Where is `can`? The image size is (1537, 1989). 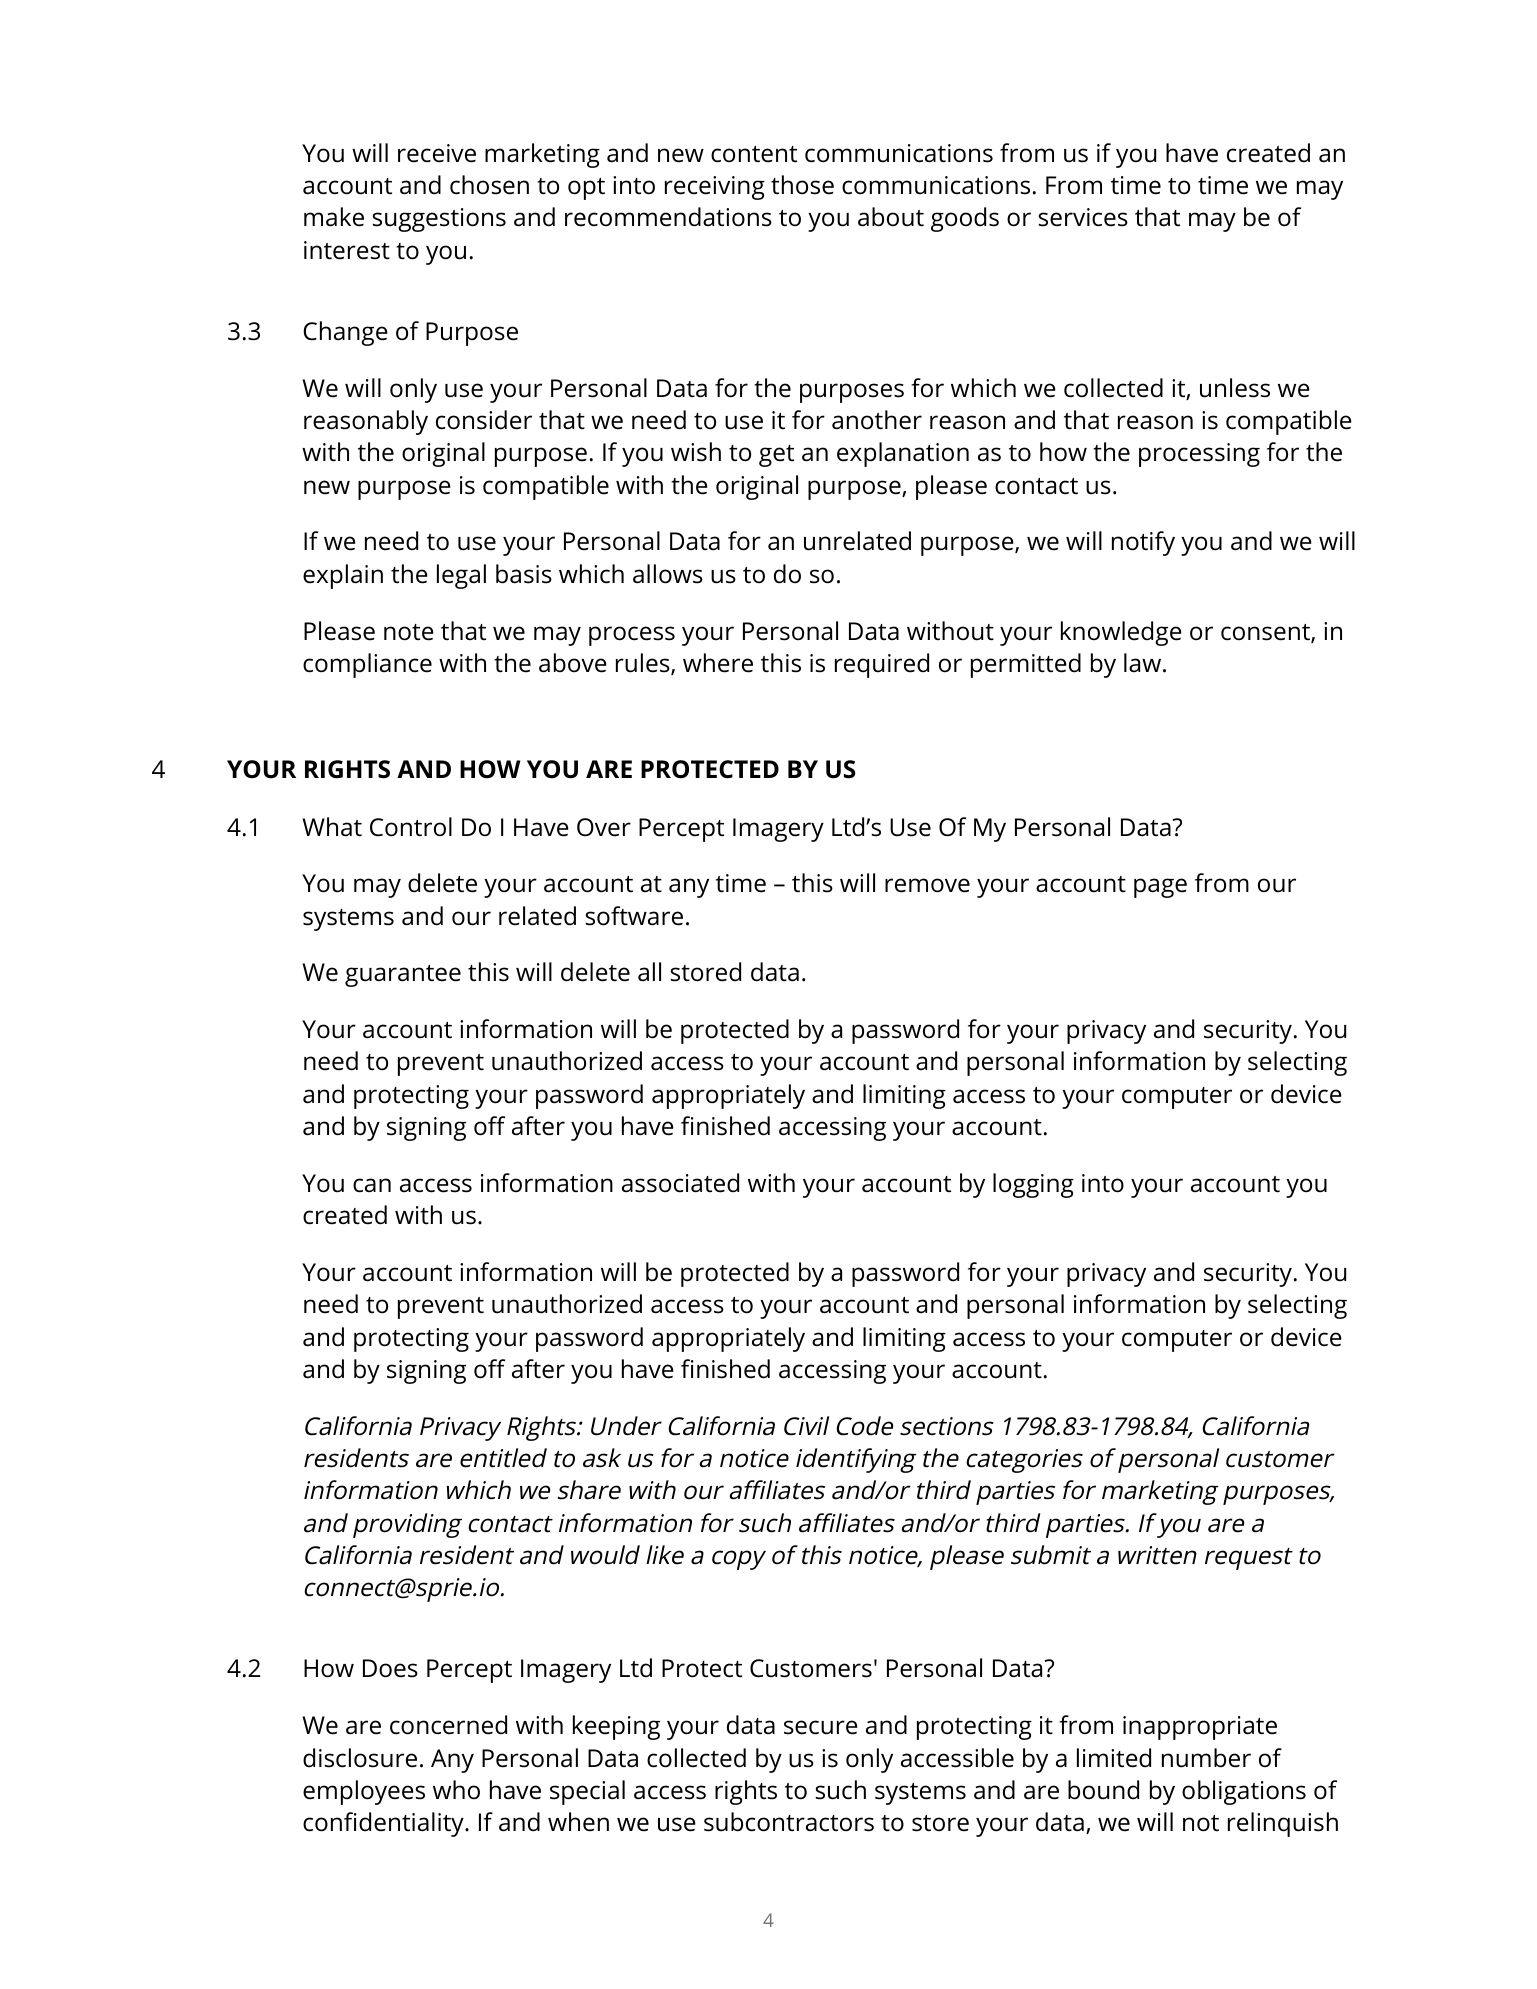 can is located at coordinates (372, 1185).
